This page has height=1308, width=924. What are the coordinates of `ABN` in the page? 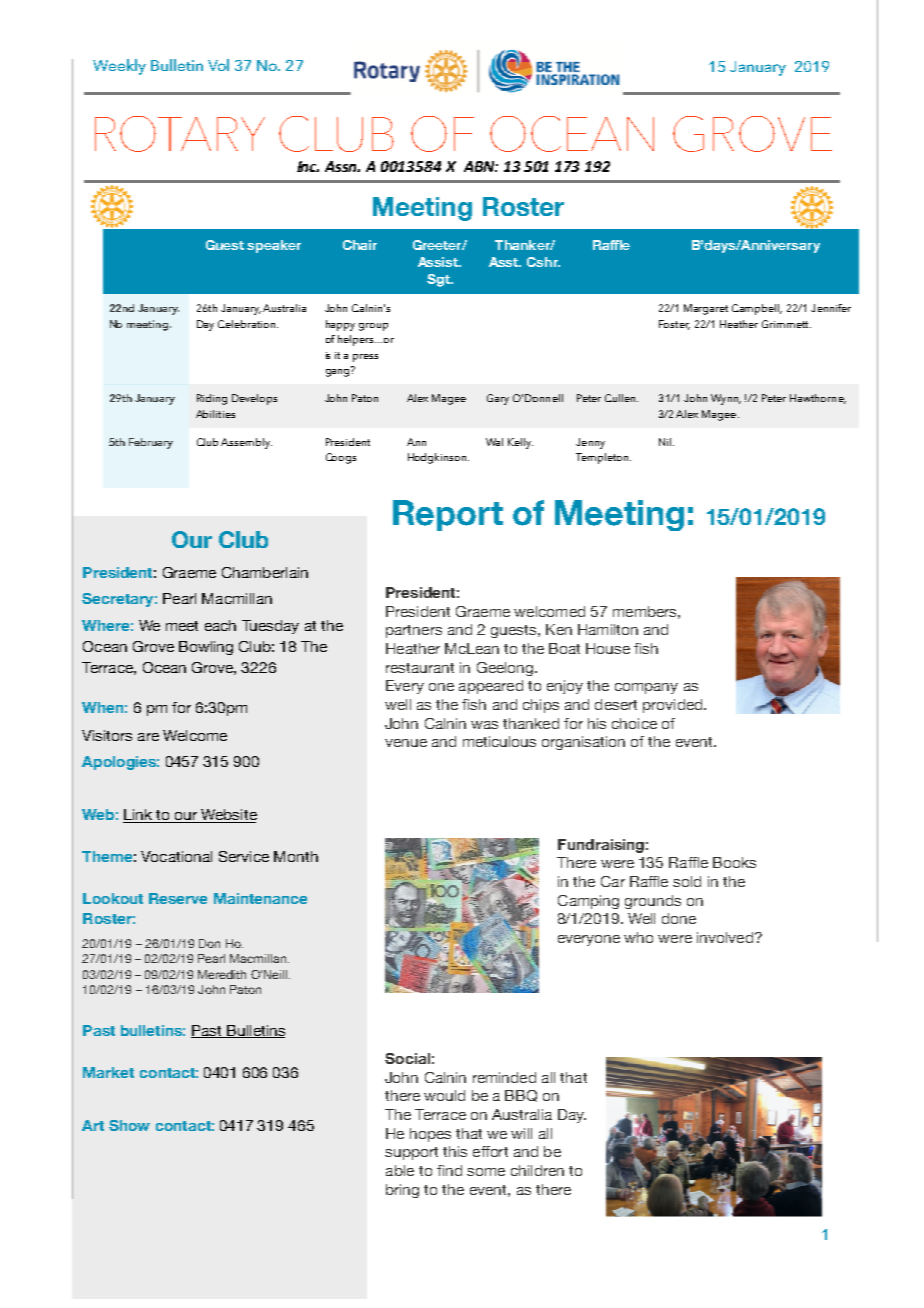 It's located at (481, 166).
